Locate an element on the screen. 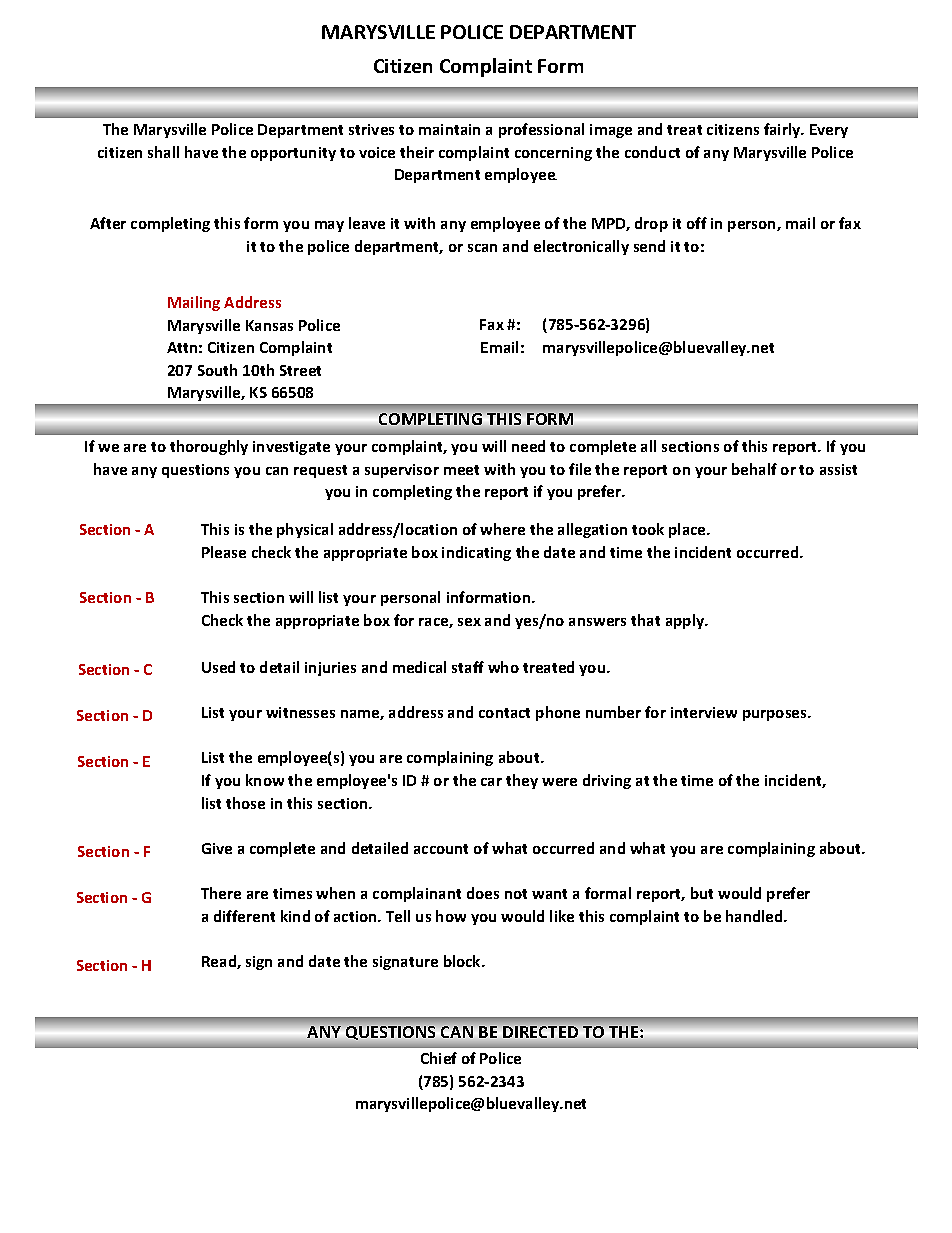  Chief is located at coordinates (439, 1058).
